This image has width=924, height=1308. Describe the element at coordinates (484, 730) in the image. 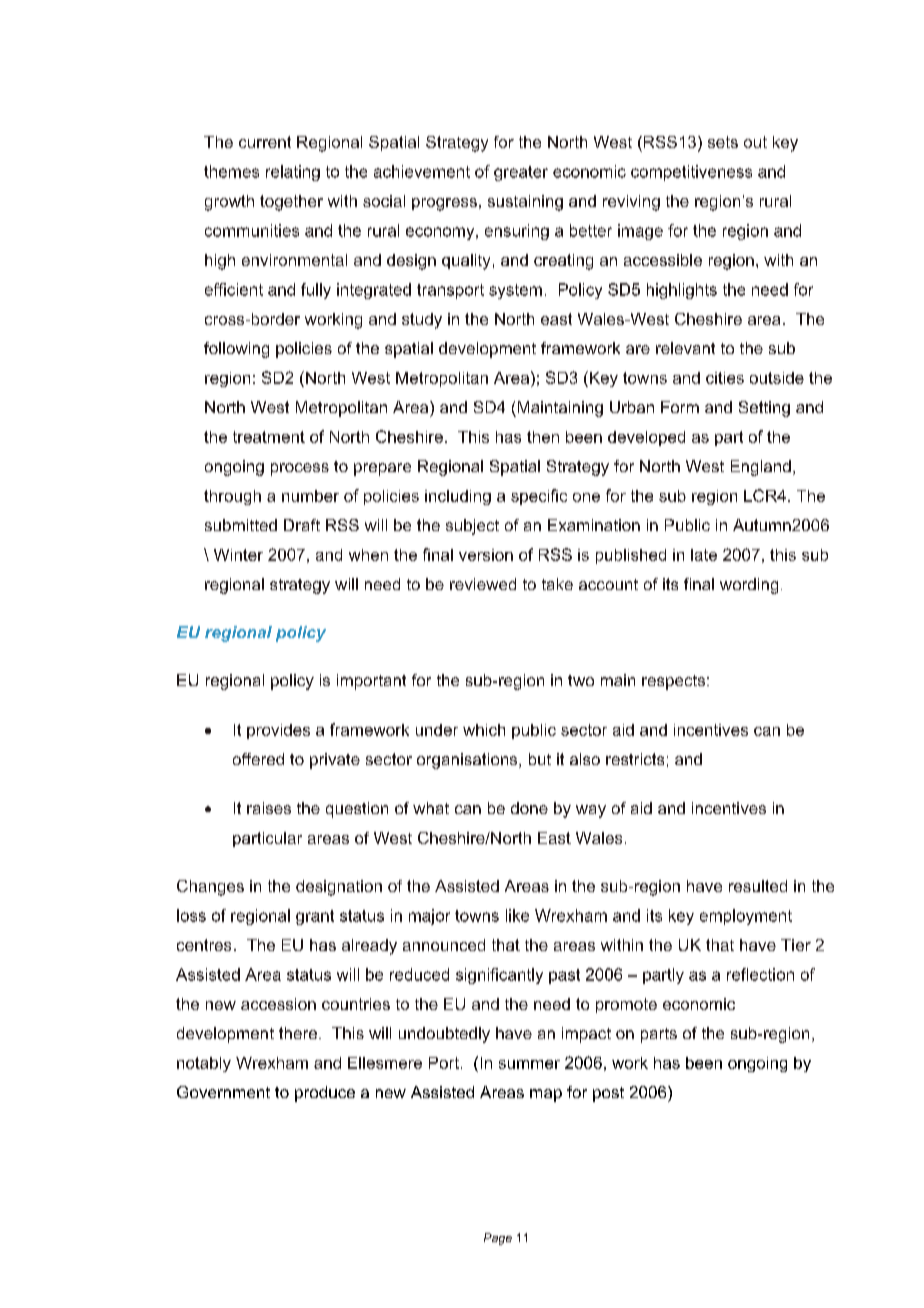

I see `which` at that location.
